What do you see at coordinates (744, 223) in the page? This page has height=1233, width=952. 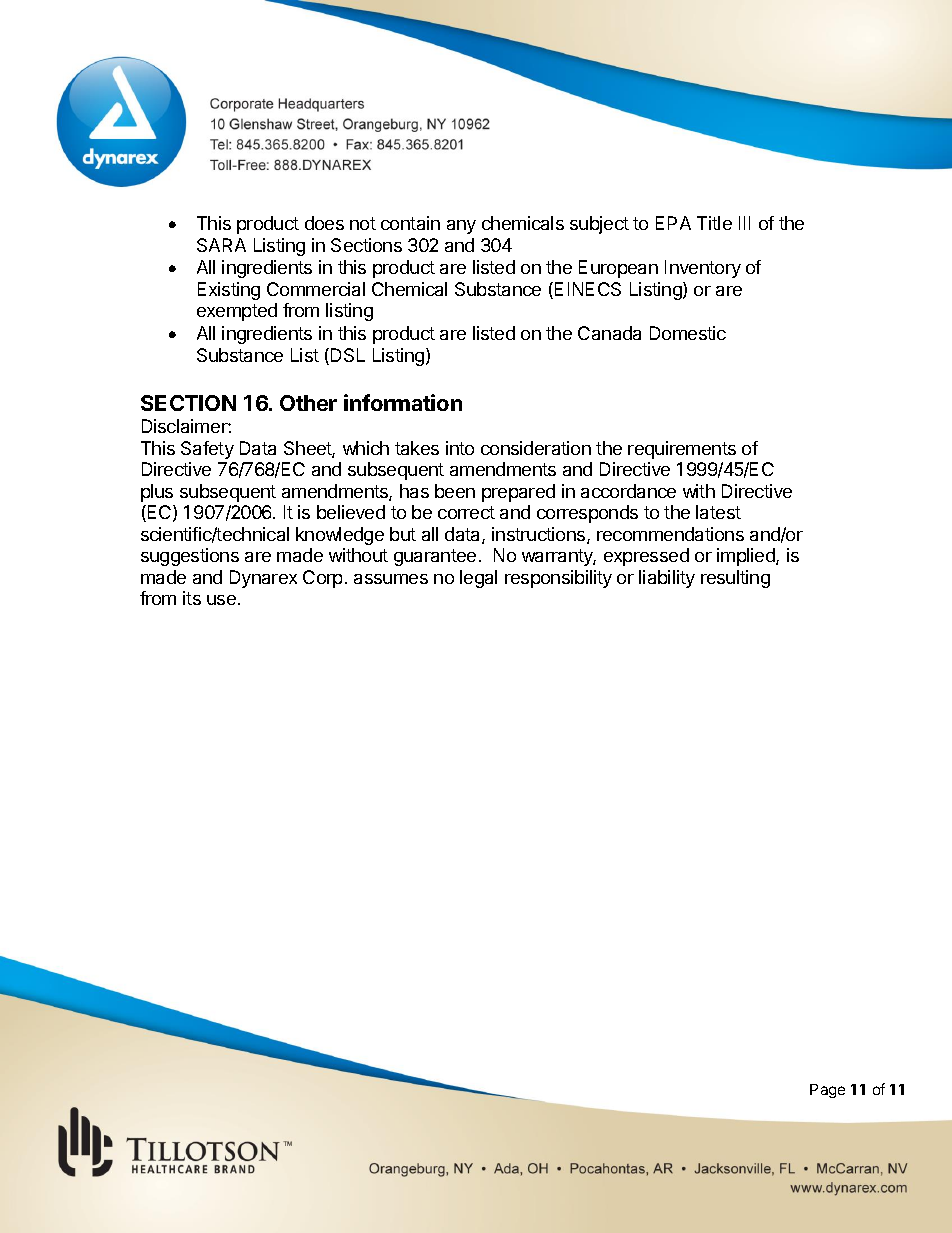 I see `III` at bounding box center [744, 223].
